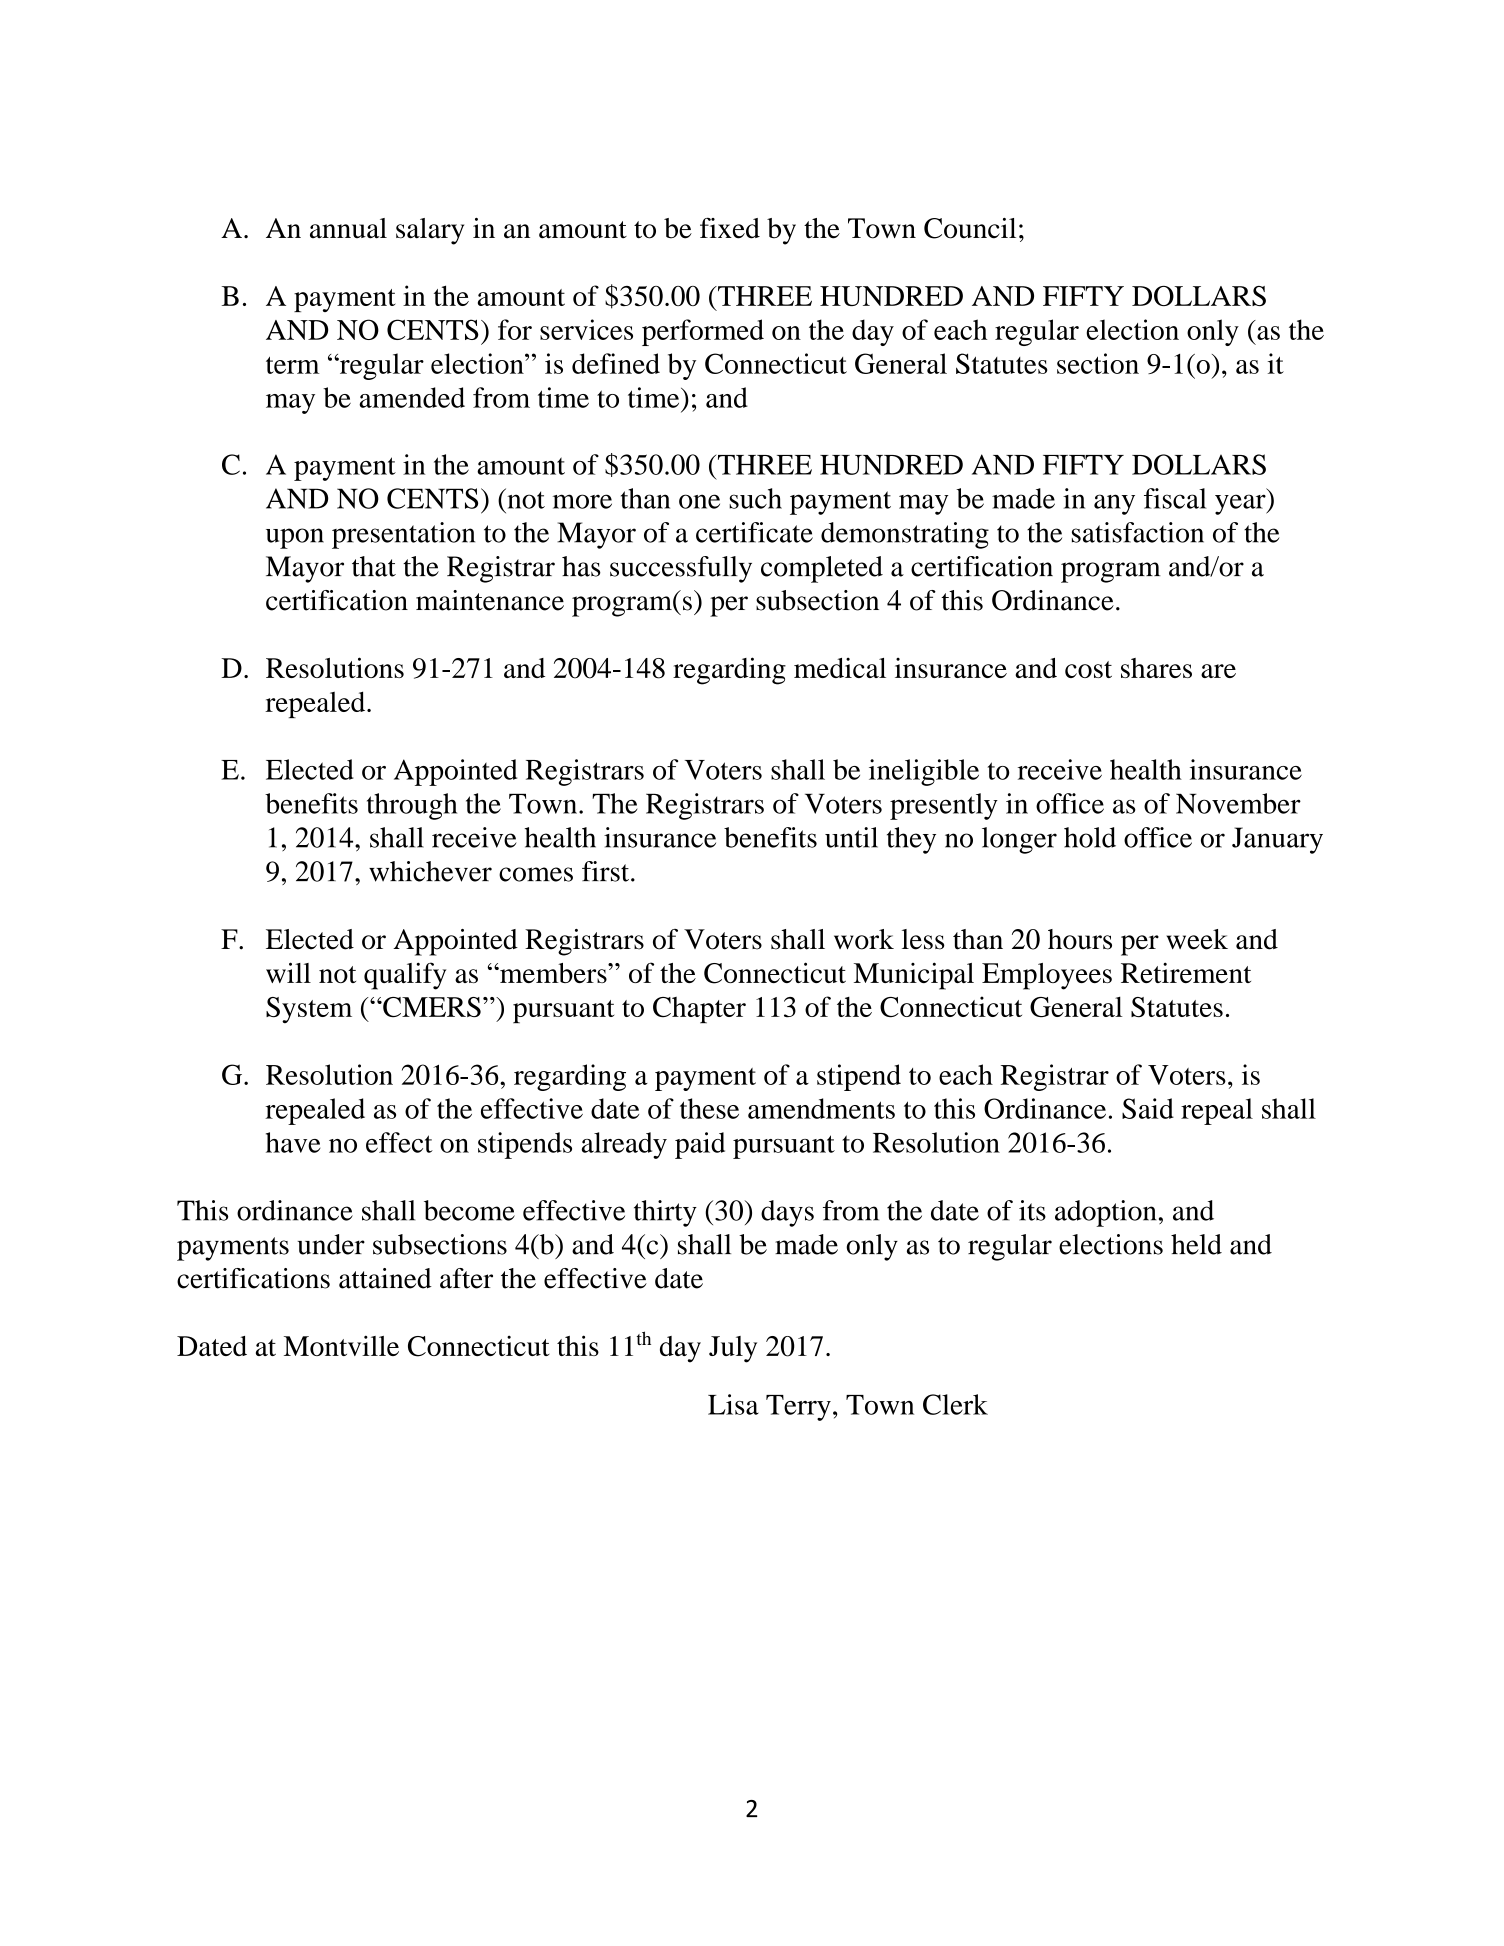 The image size is (1504, 1946). Describe the element at coordinates (730, 228) in the image. I see `fixed` at that location.
